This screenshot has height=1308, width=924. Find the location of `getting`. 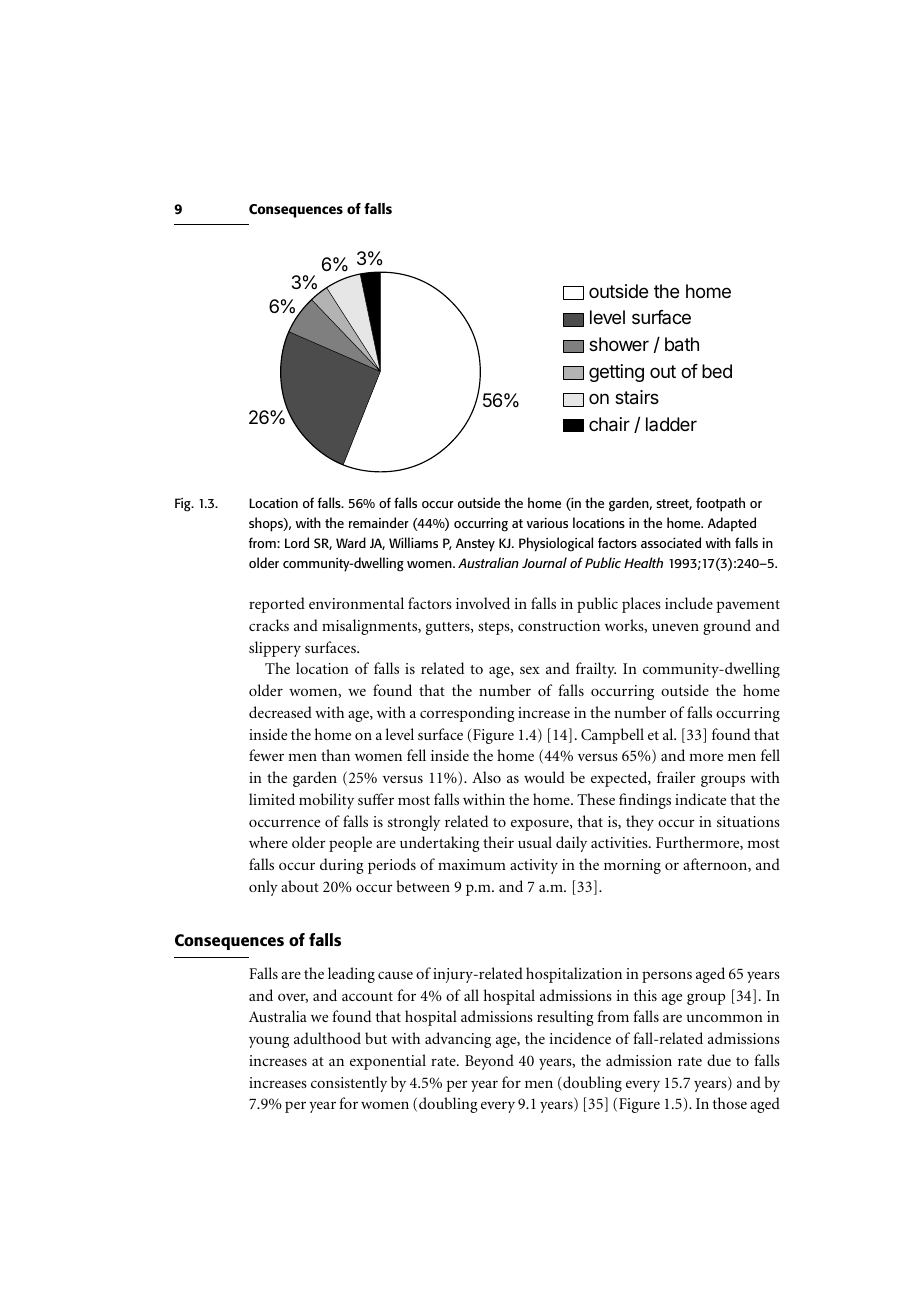

getting is located at coordinates (616, 373).
